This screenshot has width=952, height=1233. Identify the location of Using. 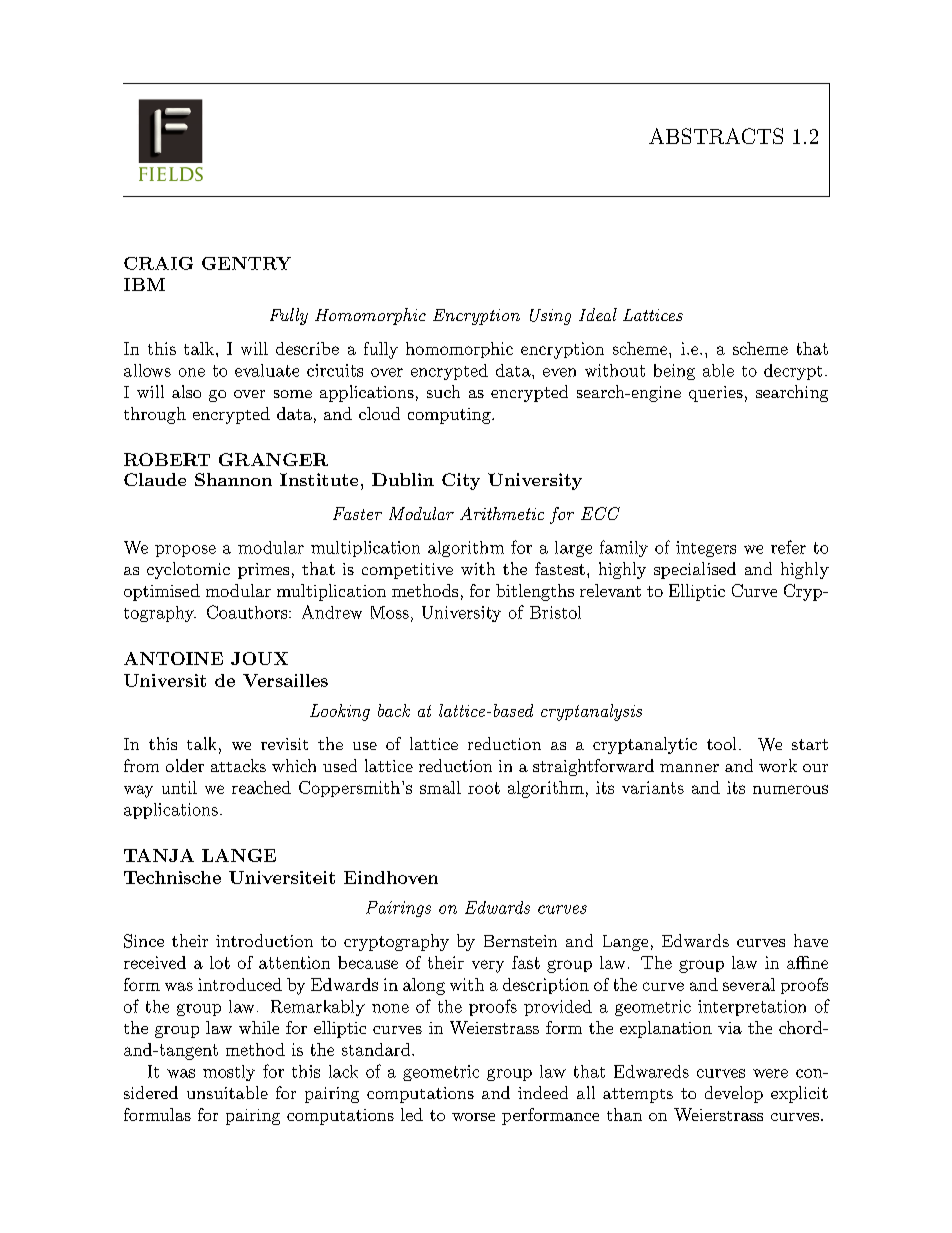
(550, 317).
